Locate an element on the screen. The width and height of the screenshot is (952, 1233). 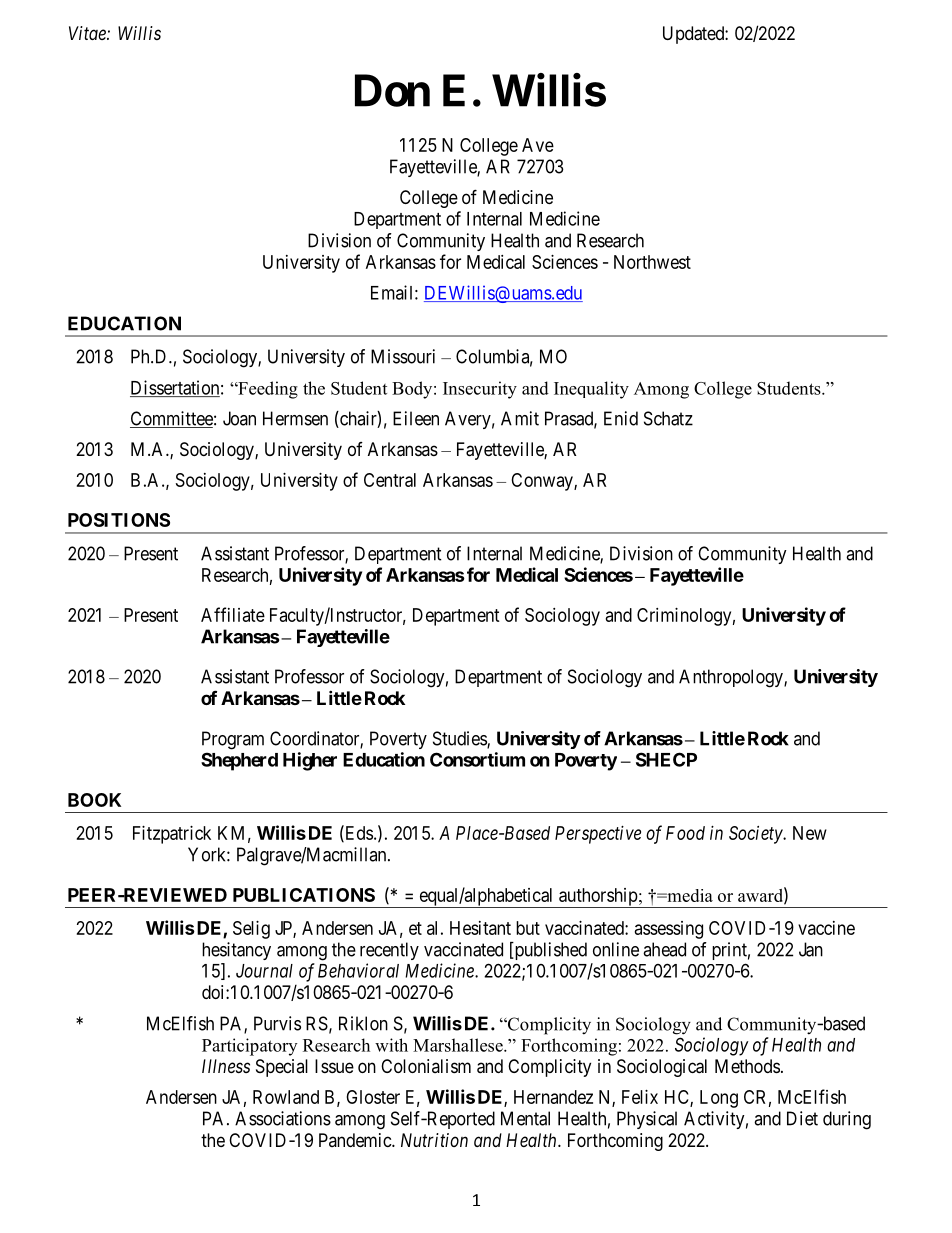
Don is located at coordinates (392, 90).
